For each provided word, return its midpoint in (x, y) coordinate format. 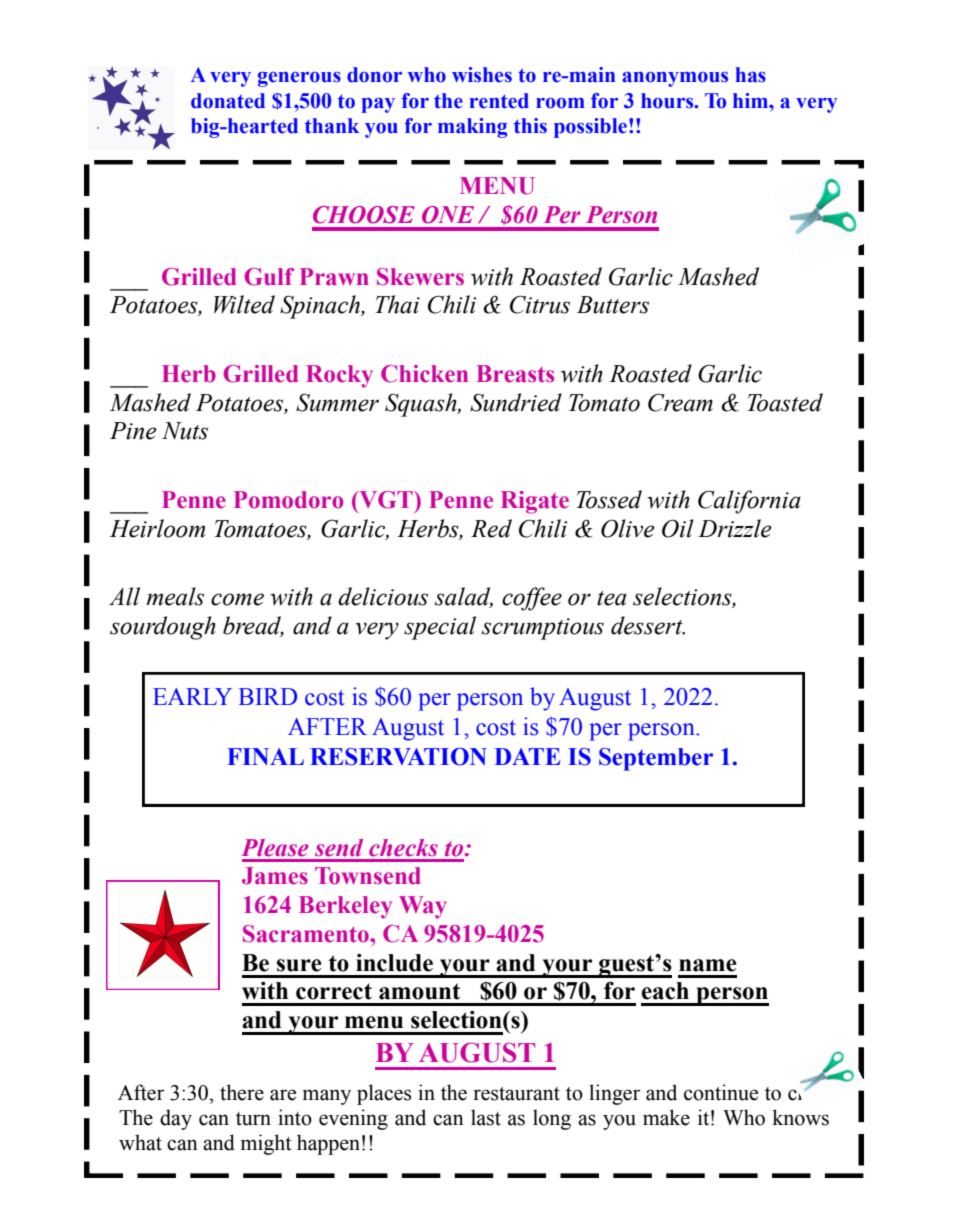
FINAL (265, 756)
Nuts (185, 431)
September (656, 759)
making (473, 128)
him (752, 100)
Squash (422, 405)
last (486, 1117)
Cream (680, 402)
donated (228, 101)
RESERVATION (398, 757)
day (176, 1119)
